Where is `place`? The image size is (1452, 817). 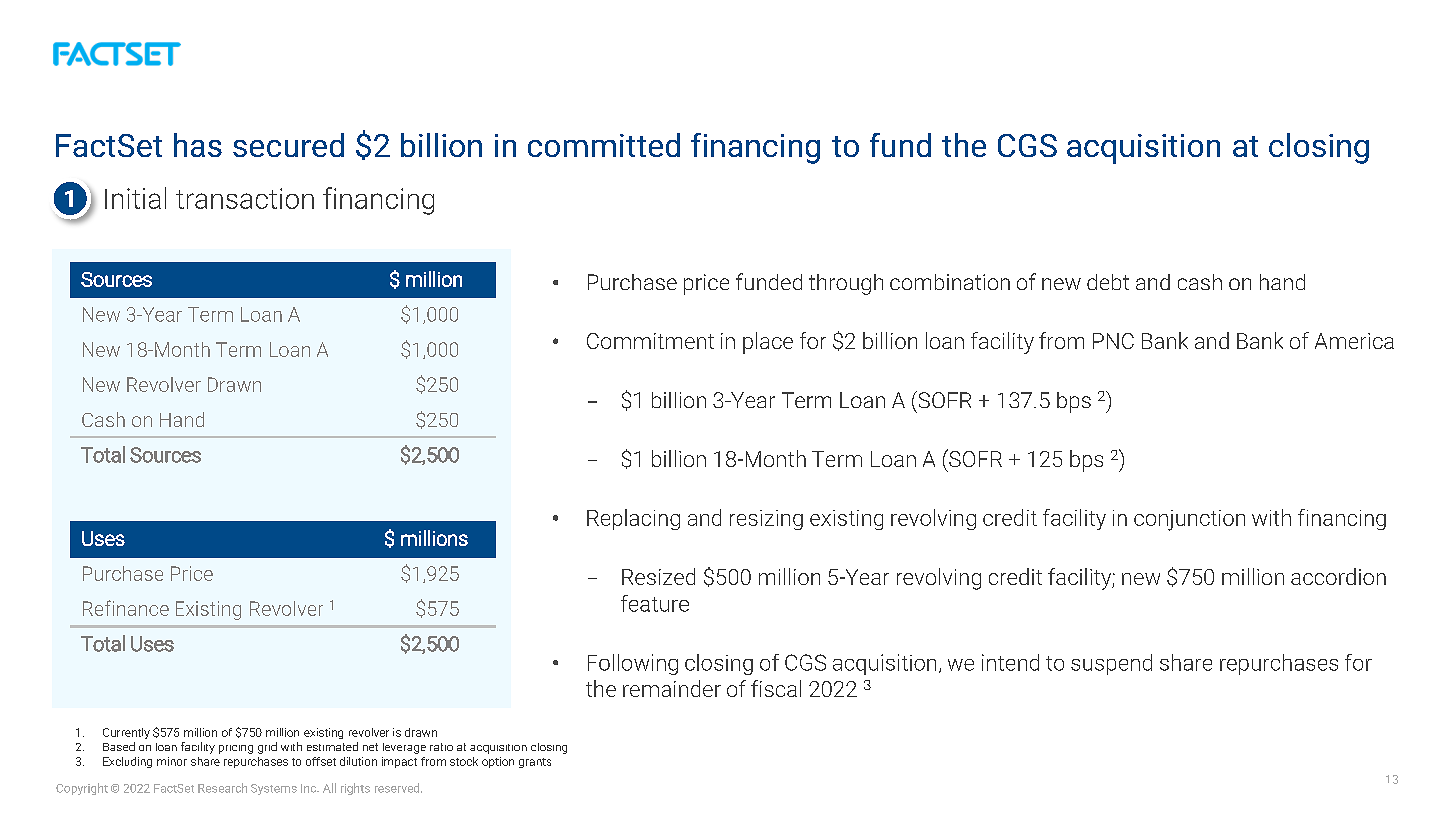
place is located at coordinates (768, 343).
